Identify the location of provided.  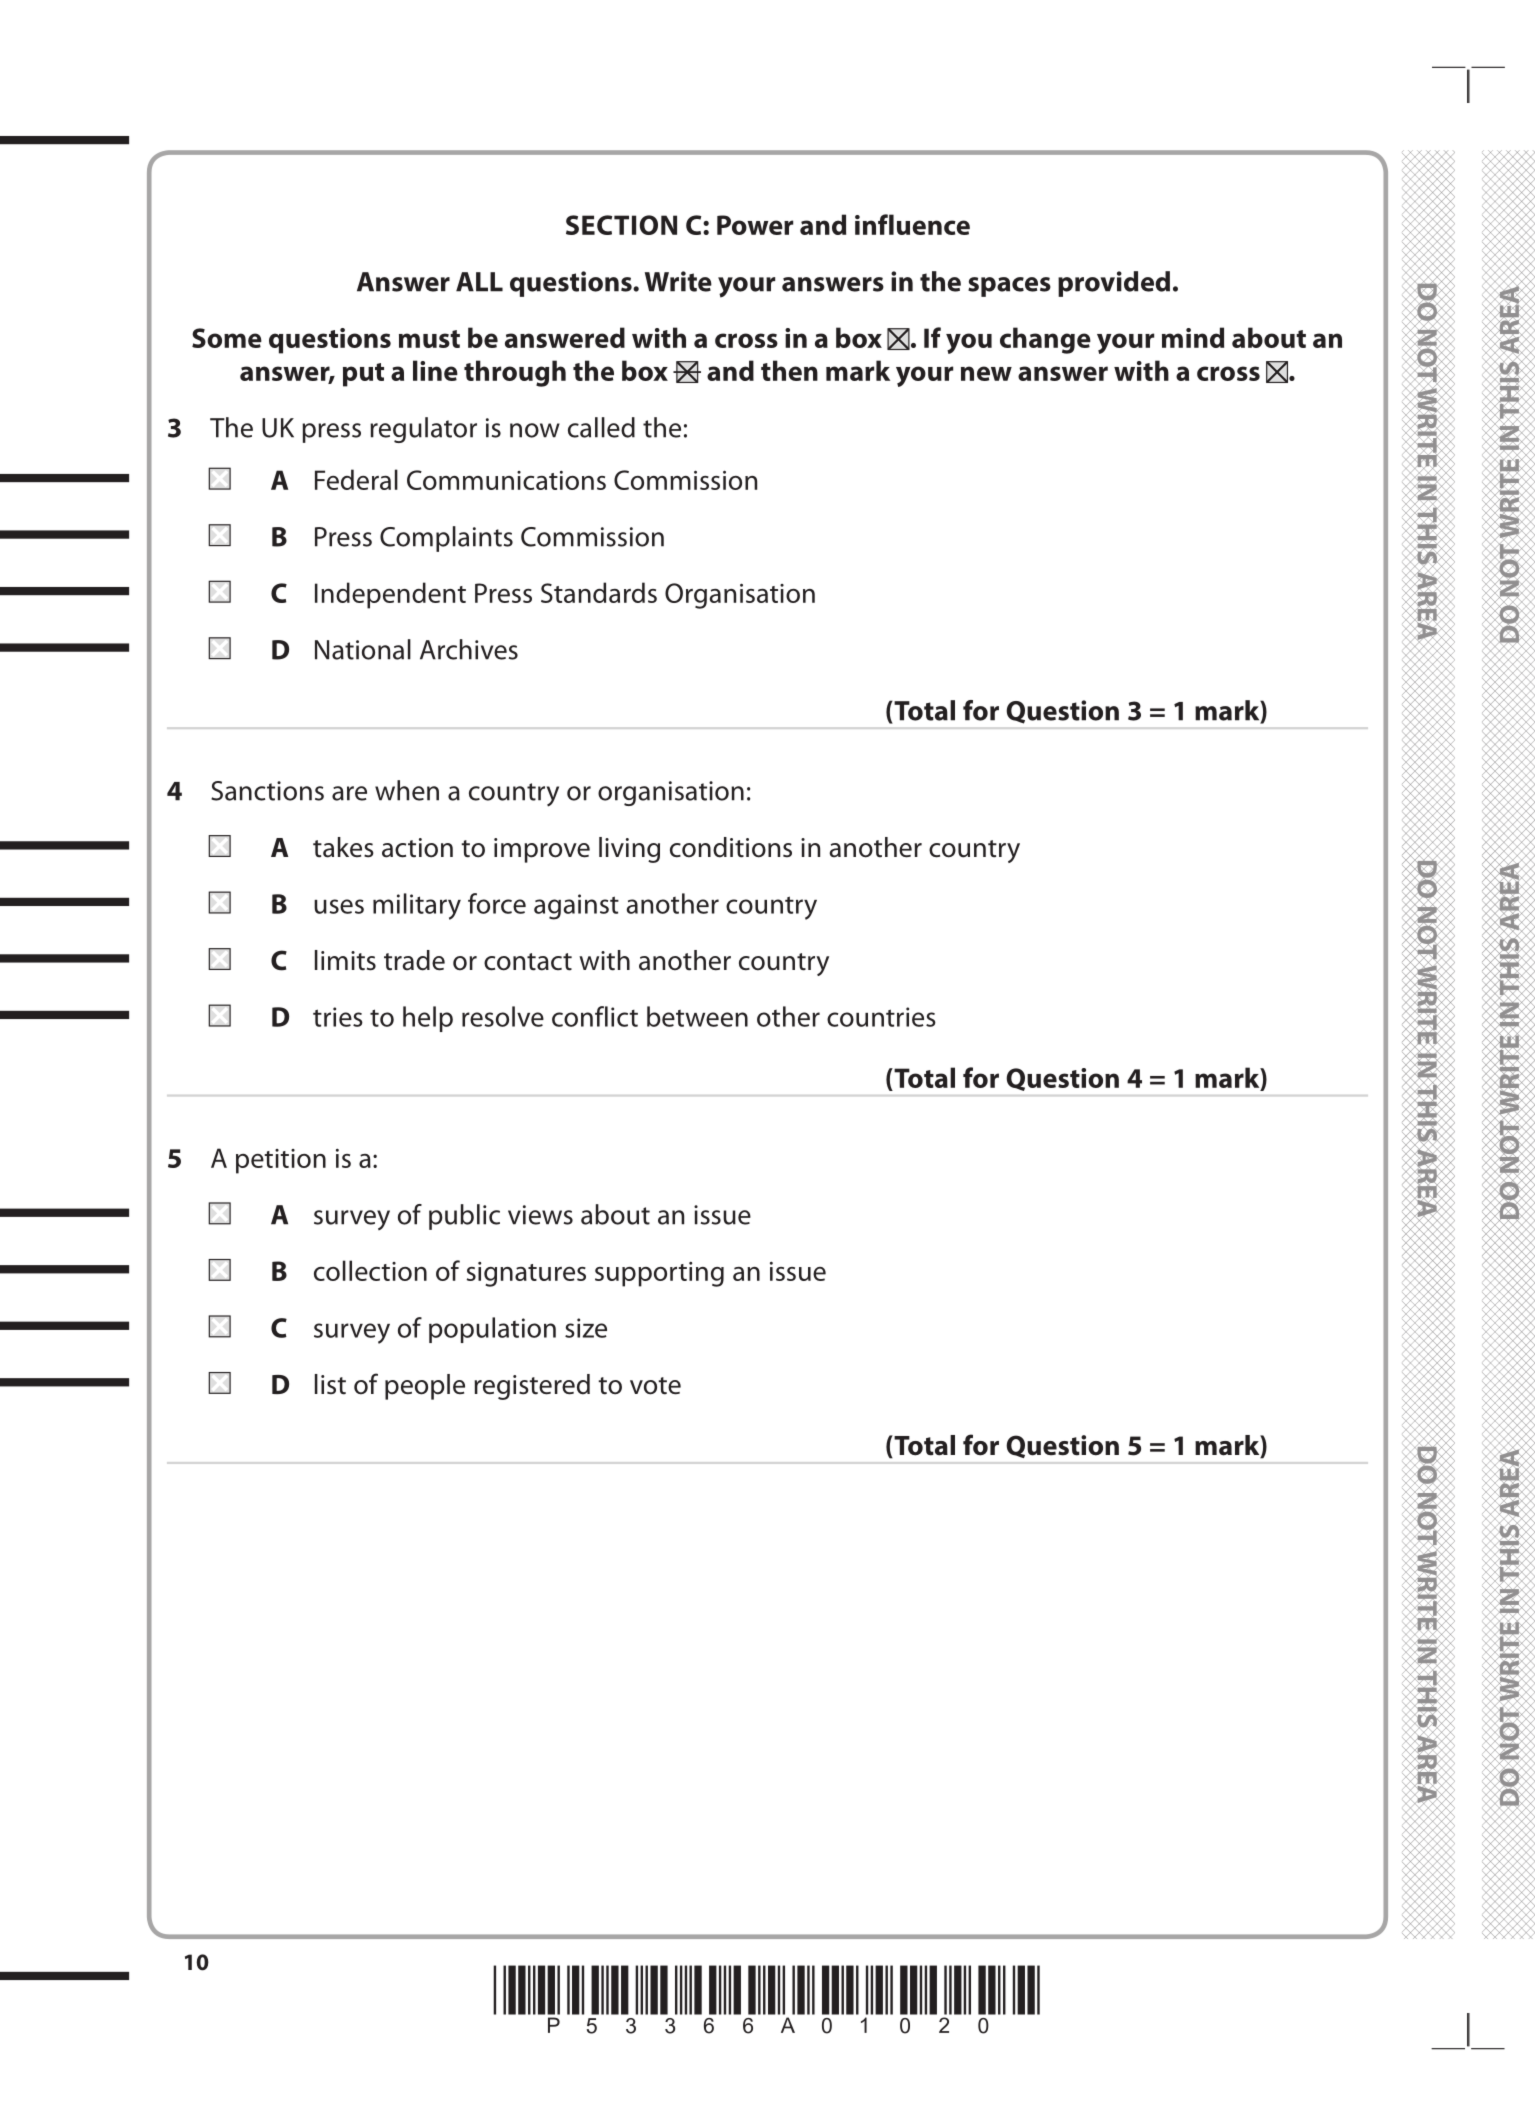
(1114, 284).
